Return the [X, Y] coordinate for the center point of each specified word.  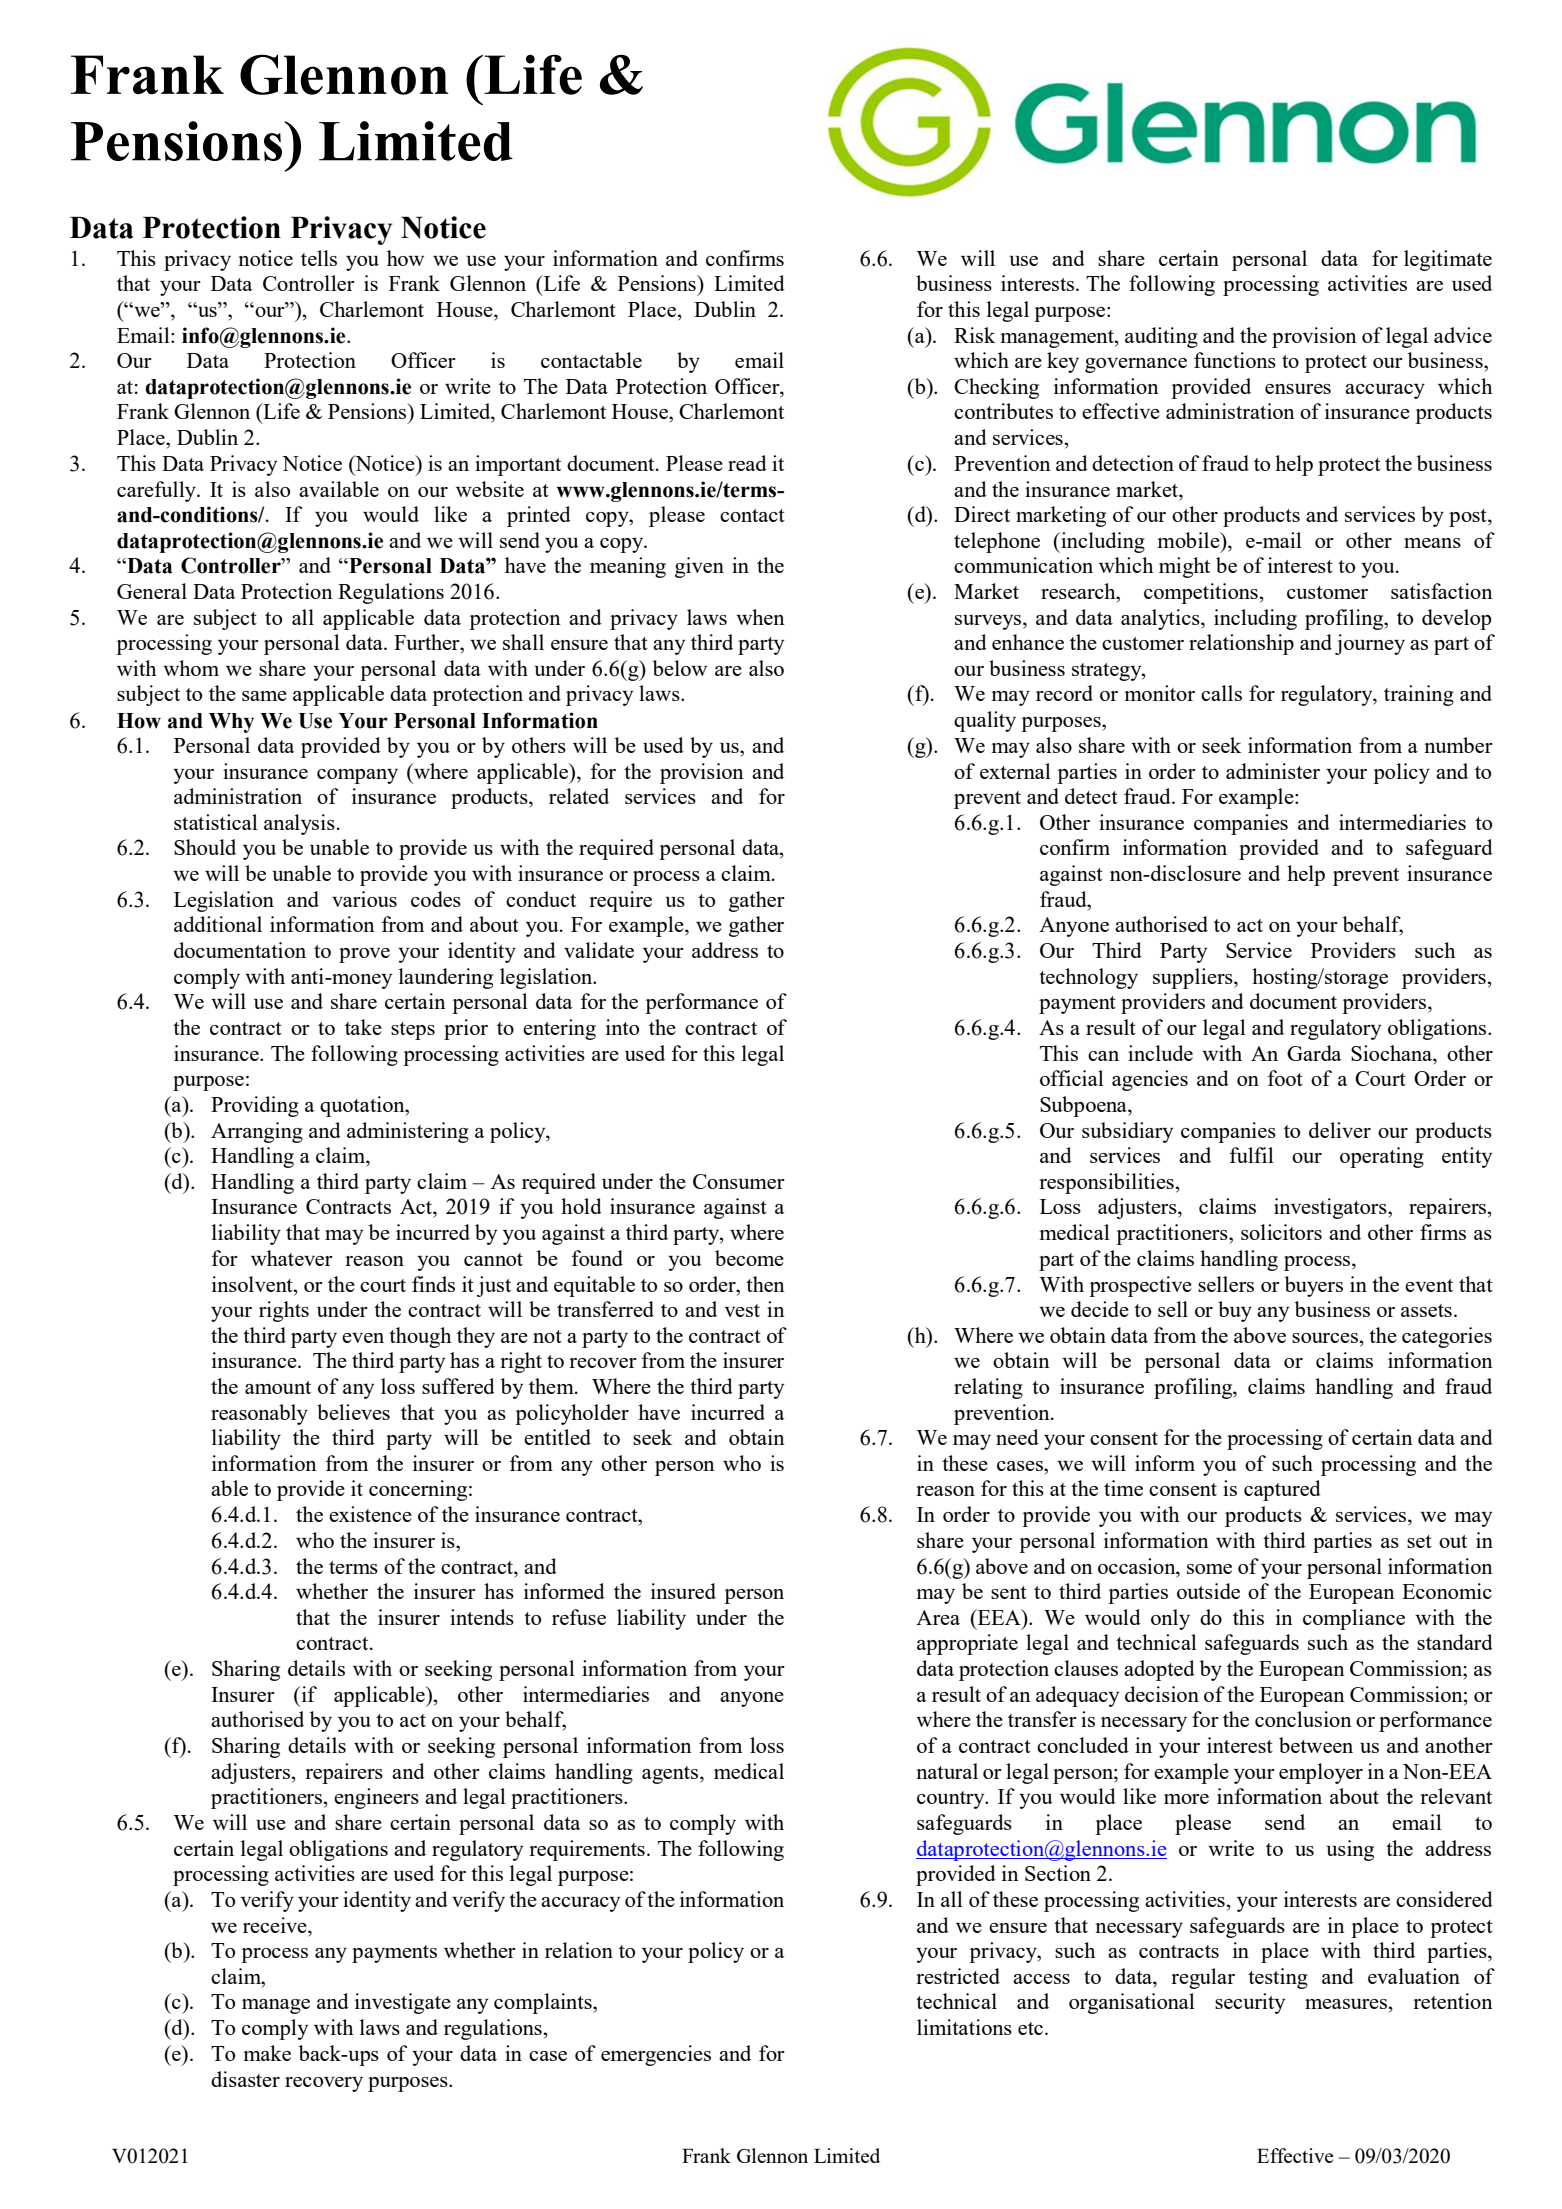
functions [1235, 360]
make [267, 2053]
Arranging [257, 1132]
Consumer [739, 1181]
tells [319, 258]
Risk [974, 335]
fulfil [1252, 1155]
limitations [964, 2027]
